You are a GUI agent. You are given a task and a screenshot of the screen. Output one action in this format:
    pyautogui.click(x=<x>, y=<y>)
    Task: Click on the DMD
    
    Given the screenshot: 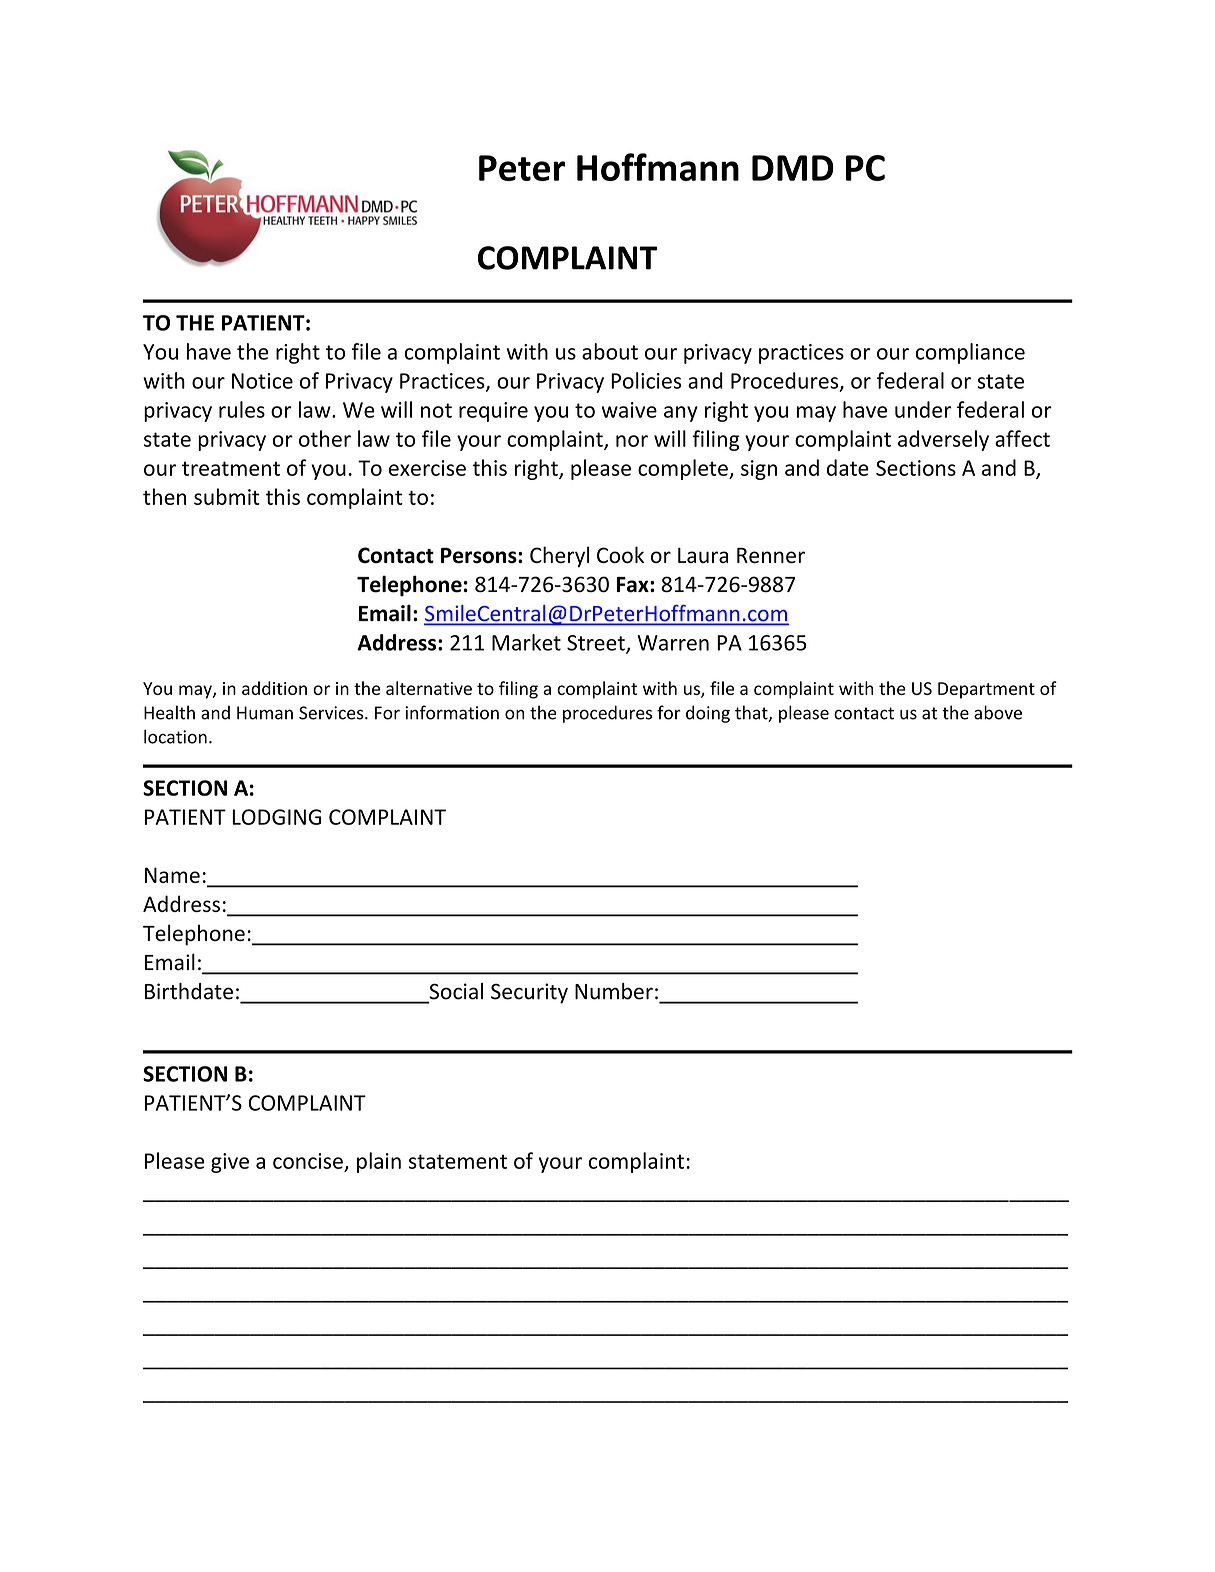 What is the action you would take?
    pyautogui.click(x=793, y=168)
